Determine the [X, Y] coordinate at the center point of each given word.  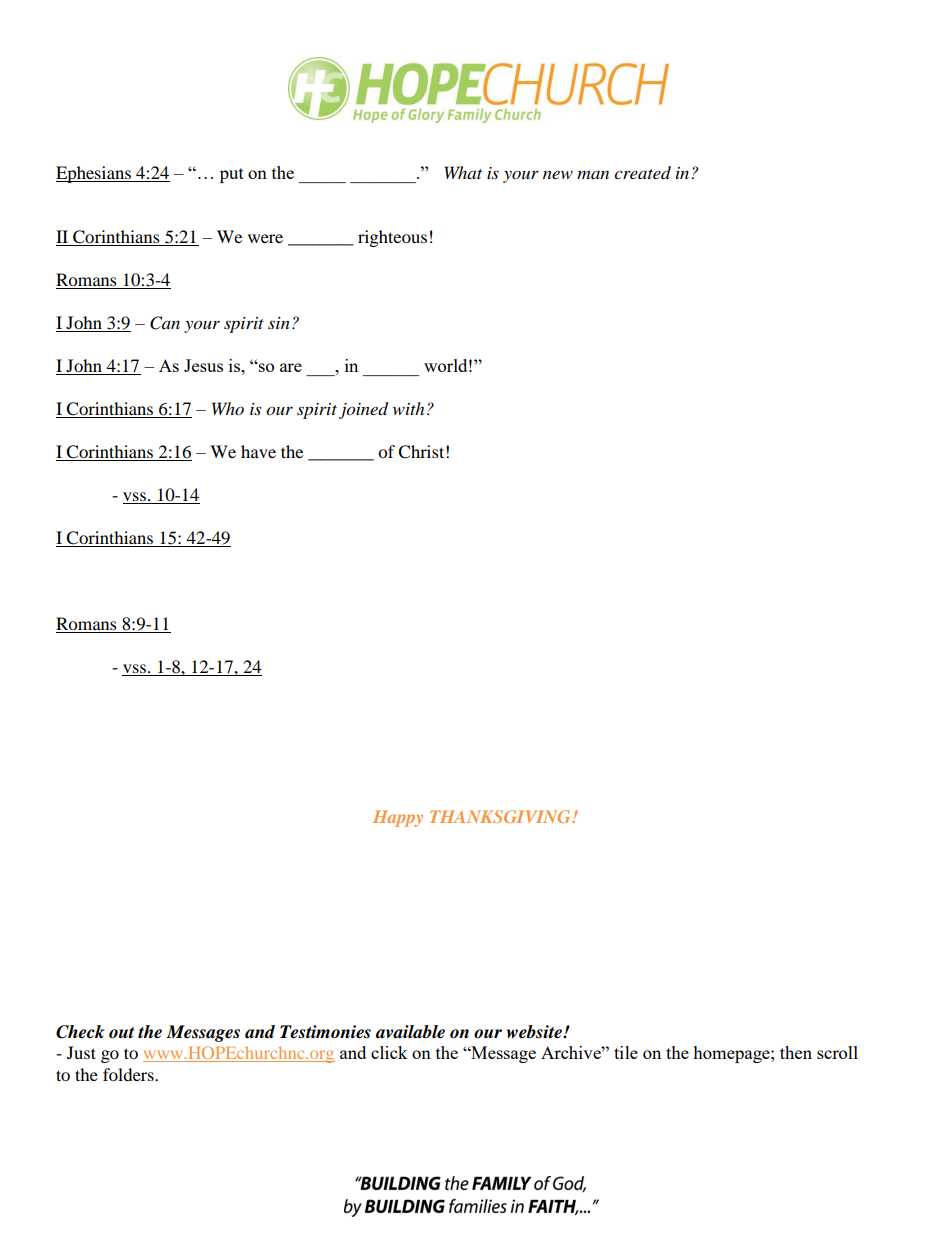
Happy [398, 818]
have [258, 451]
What [463, 172]
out [121, 1033]
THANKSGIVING [501, 816]
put [232, 175]
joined [363, 410]
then [796, 1052]
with [408, 408]
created [642, 173]
